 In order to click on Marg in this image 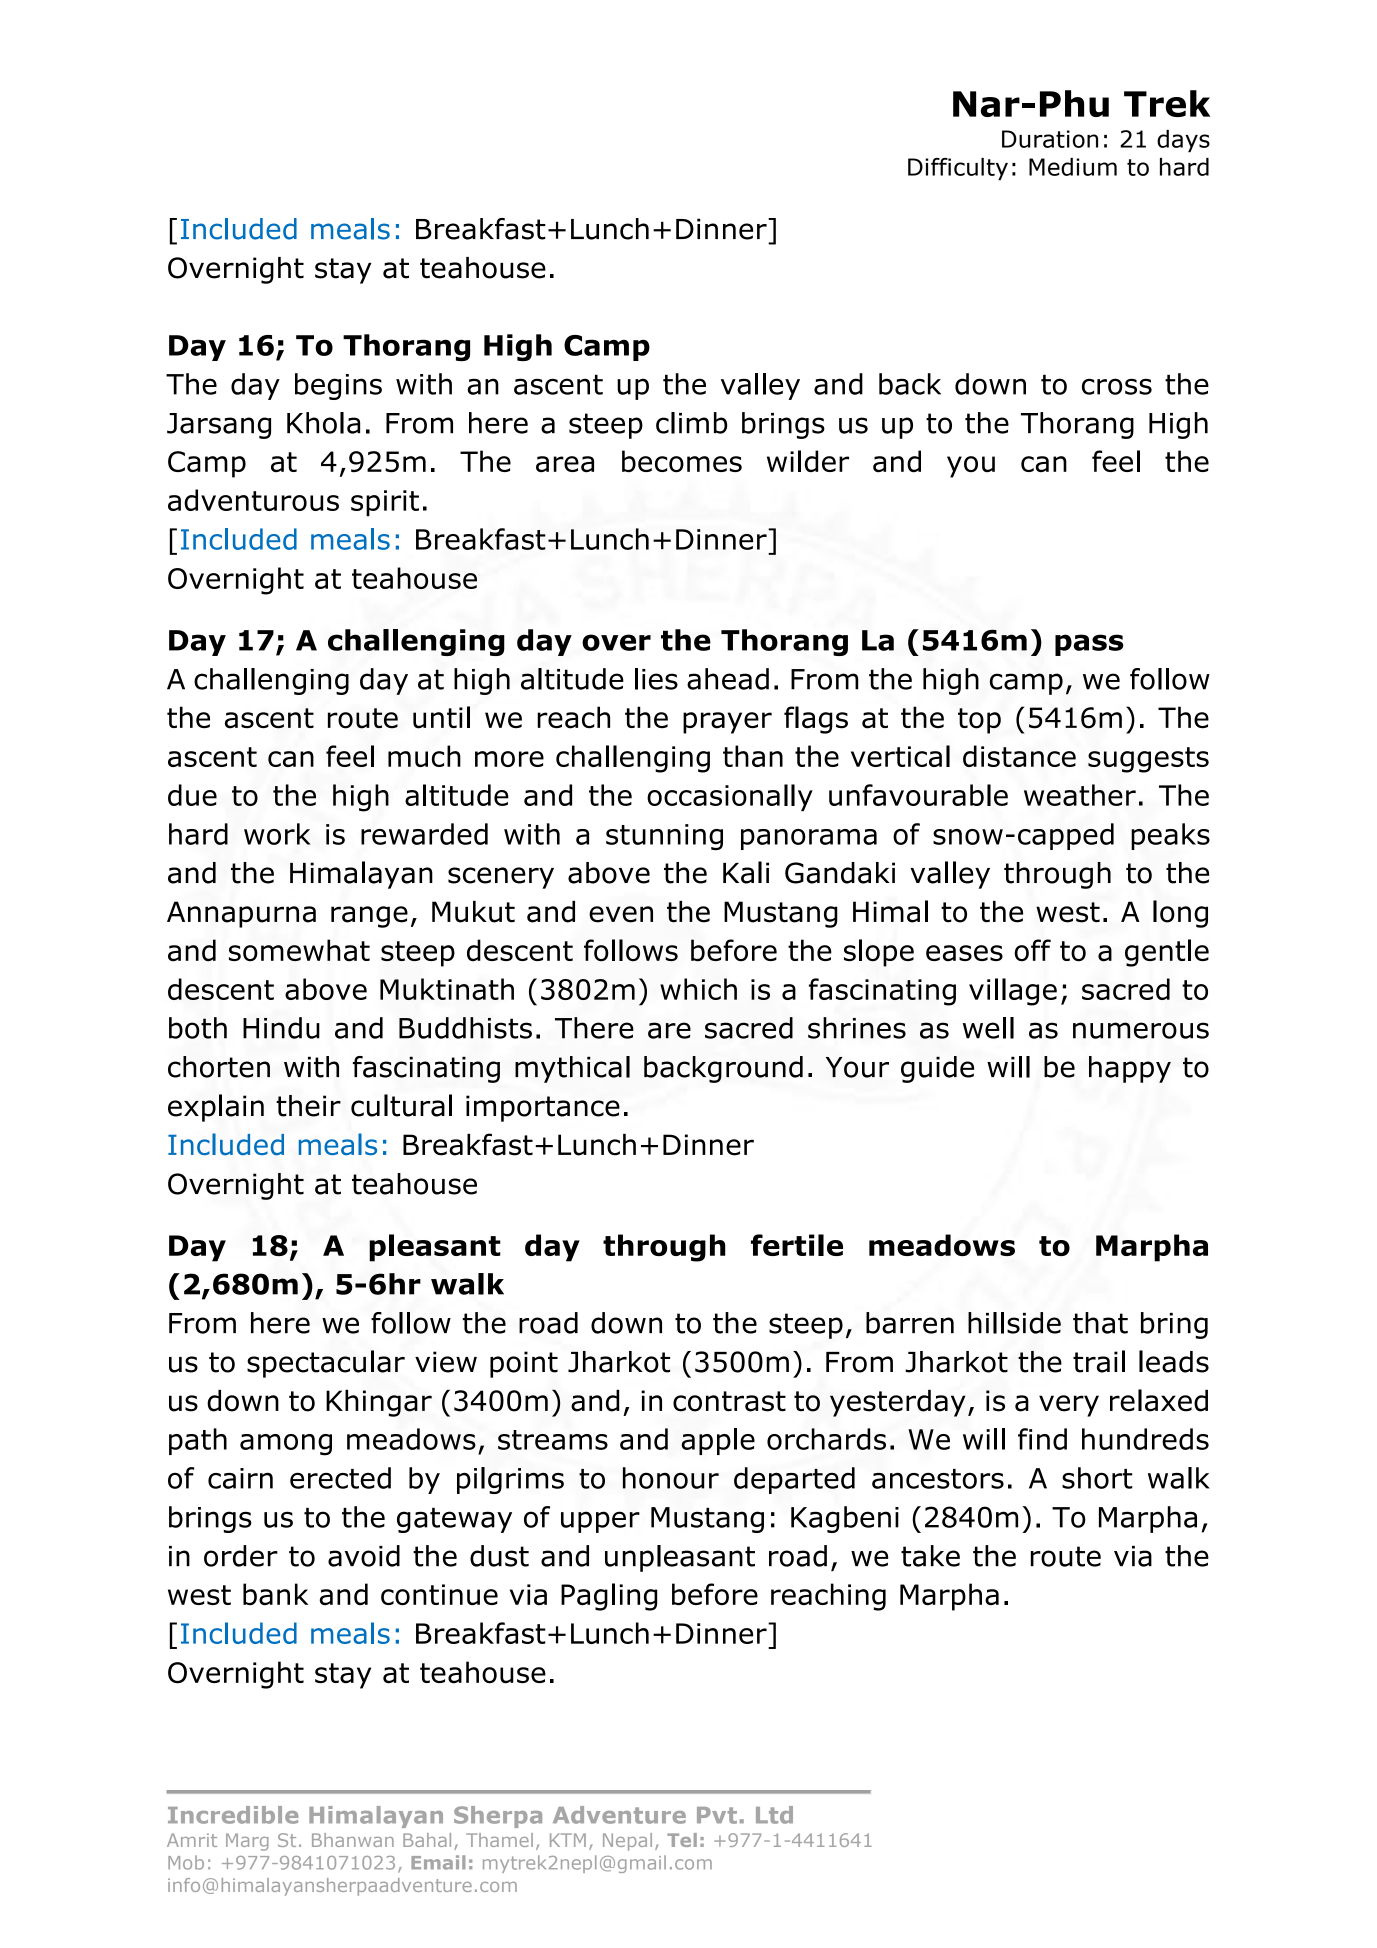, I will do `click(247, 1842)`.
